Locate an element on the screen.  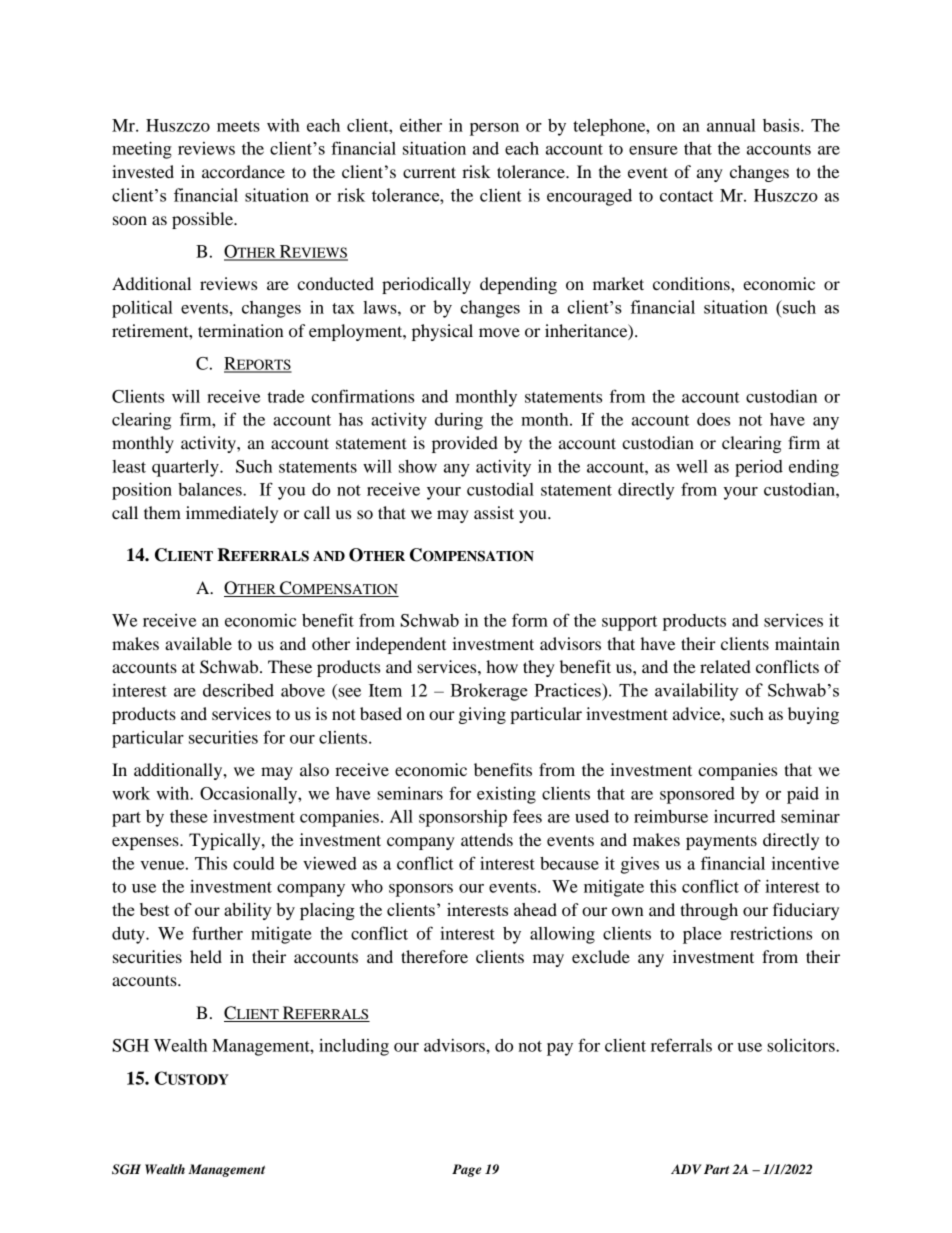
available is located at coordinates (198, 643).
